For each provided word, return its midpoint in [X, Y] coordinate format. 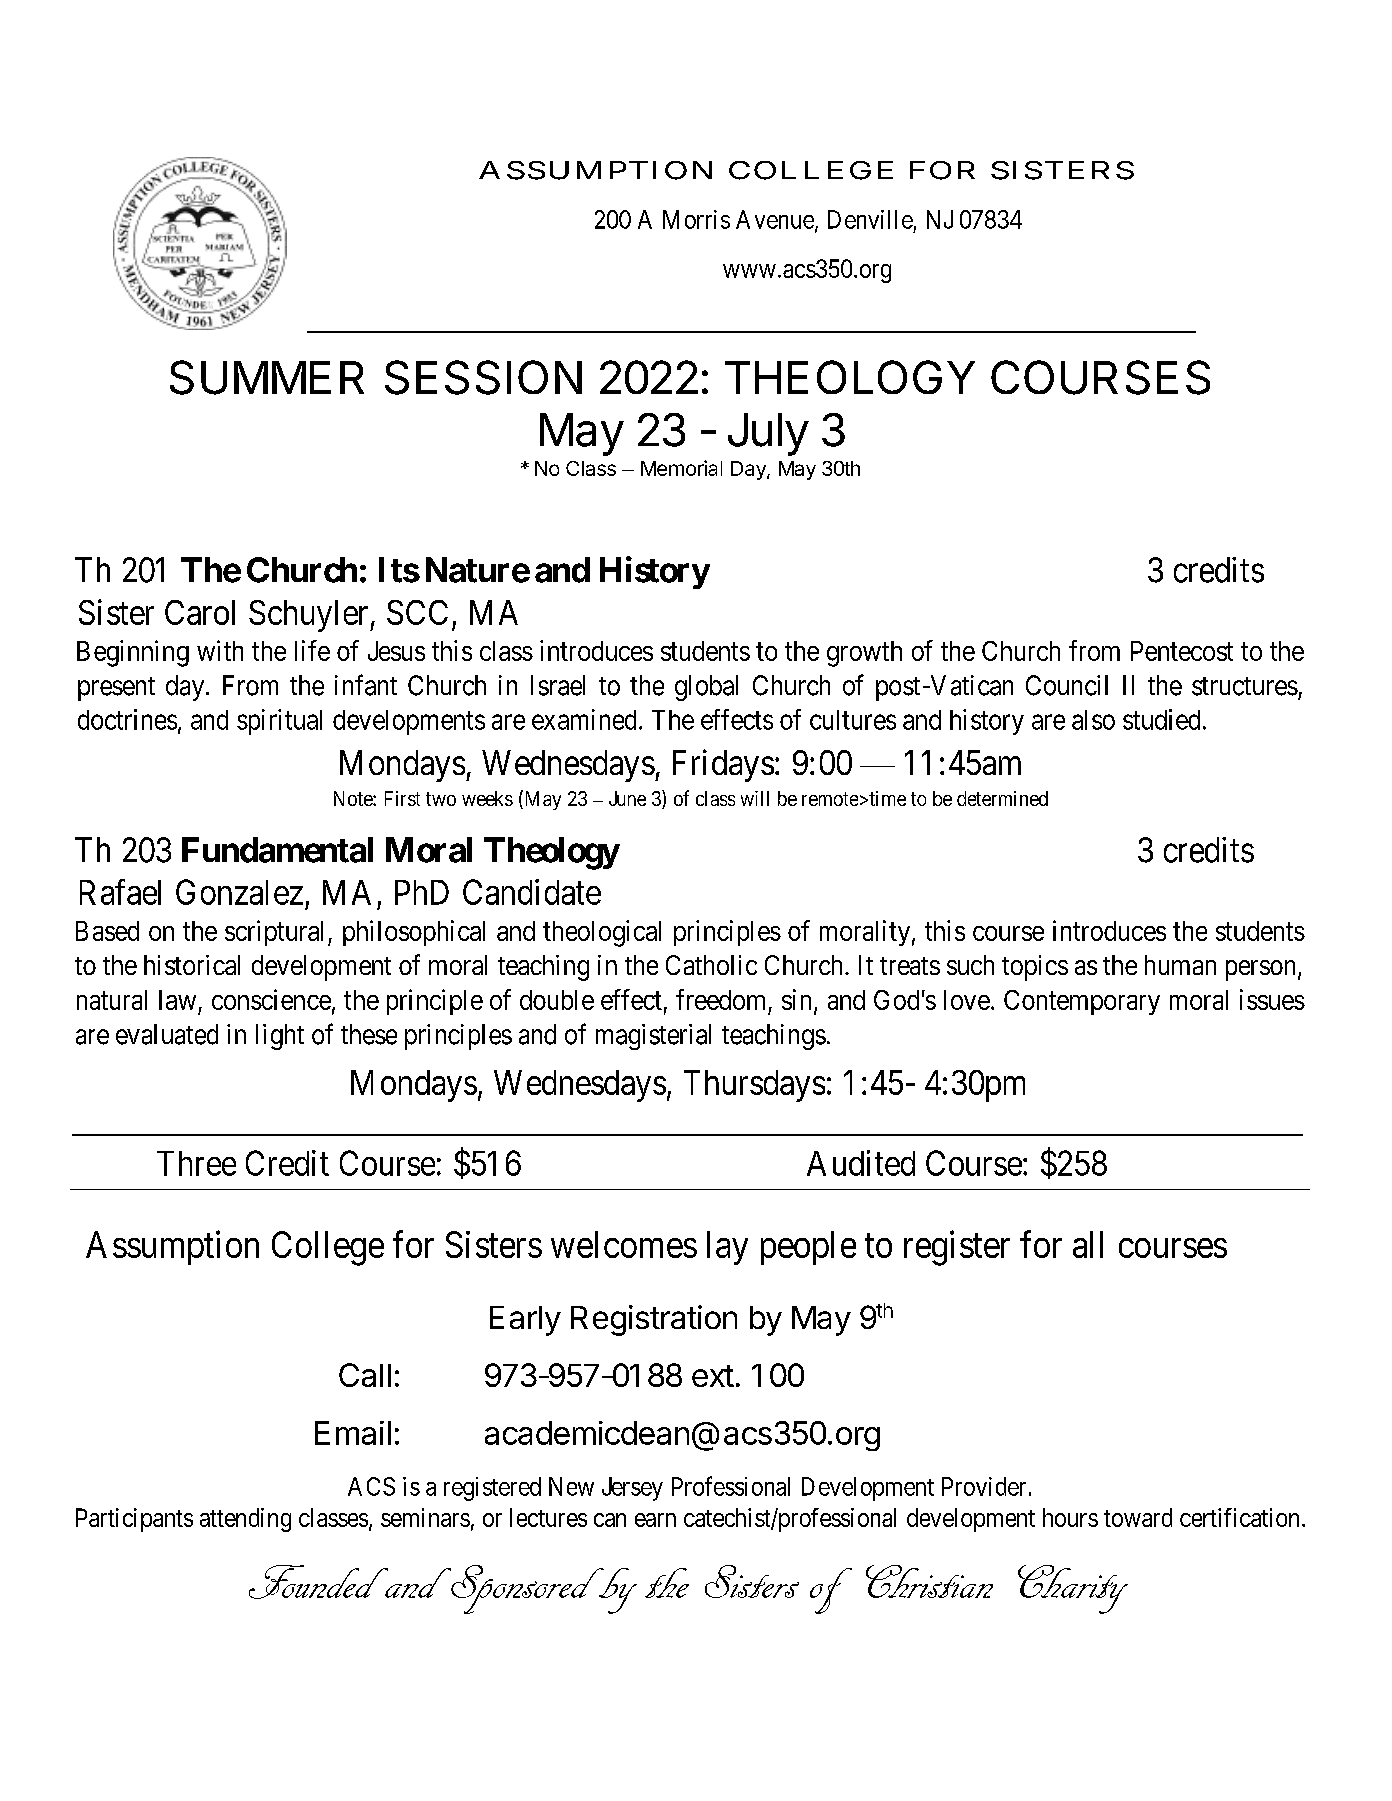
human [1180, 965]
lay [727, 1248]
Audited [861, 1163]
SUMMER [267, 377]
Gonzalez [239, 892]
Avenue [775, 219]
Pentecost [1182, 651]
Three [196, 1163]
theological [602, 933]
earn [655, 1520]
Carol [200, 612]
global [706, 688]
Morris [696, 219]
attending [245, 1520]
